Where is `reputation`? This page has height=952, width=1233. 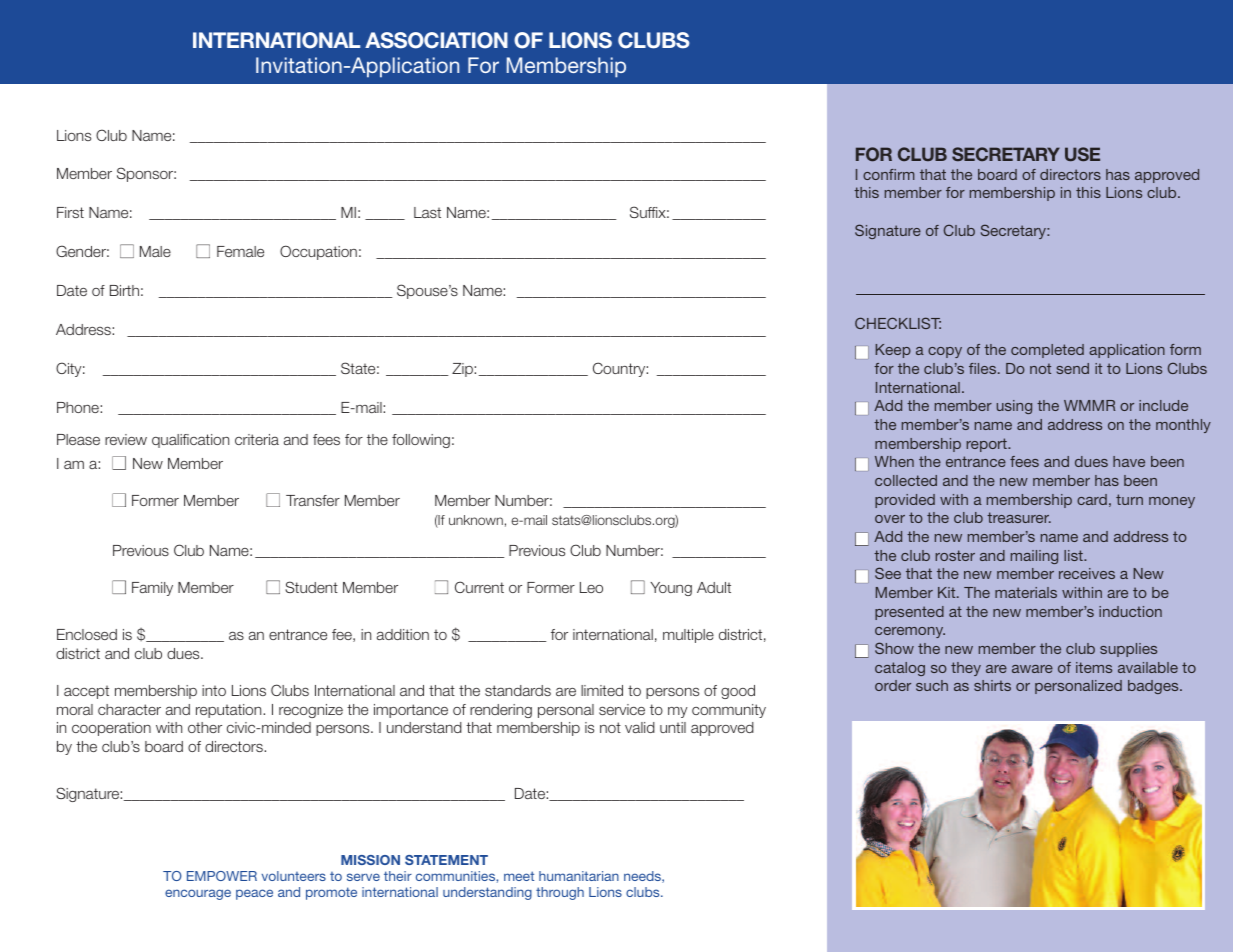 reputation is located at coordinates (230, 711).
